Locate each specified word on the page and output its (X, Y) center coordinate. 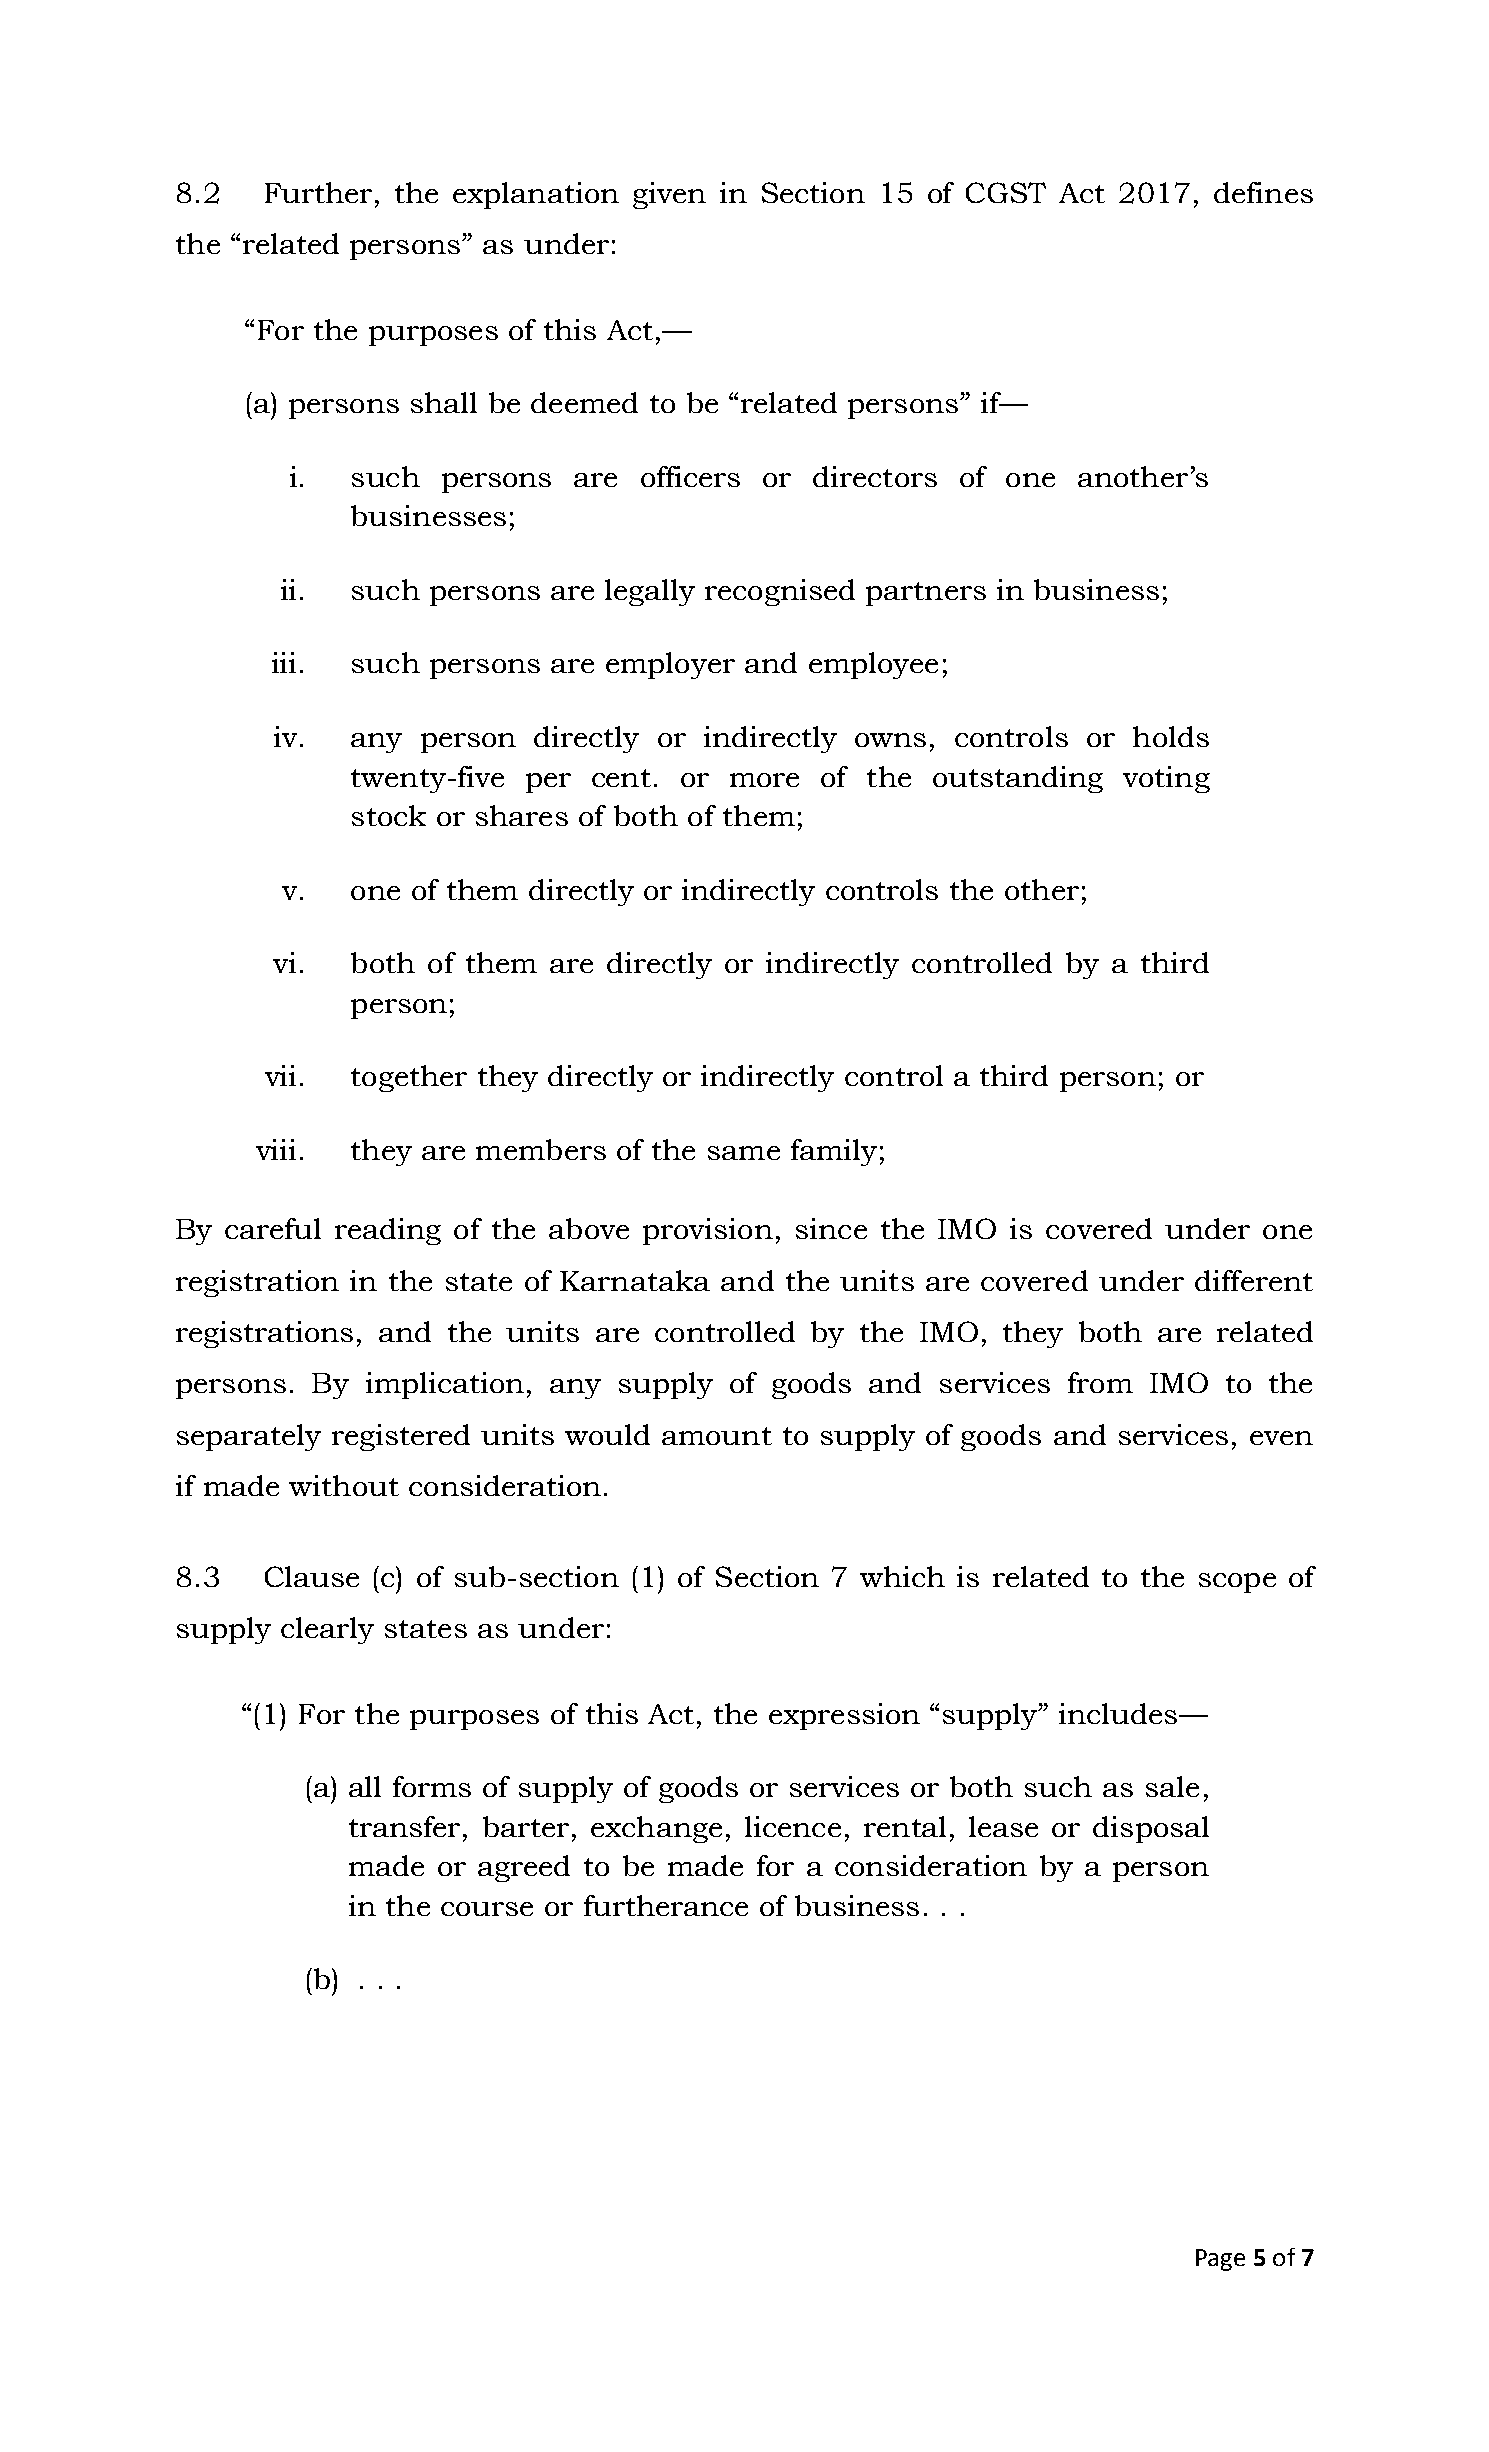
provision (708, 1231)
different (1254, 1280)
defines (1263, 192)
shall (444, 402)
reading (388, 1231)
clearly (327, 1630)
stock (389, 815)
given (669, 195)
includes (1118, 1713)
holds (1171, 736)
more (764, 780)
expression (844, 1716)
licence (793, 1826)
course (487, 1909)
